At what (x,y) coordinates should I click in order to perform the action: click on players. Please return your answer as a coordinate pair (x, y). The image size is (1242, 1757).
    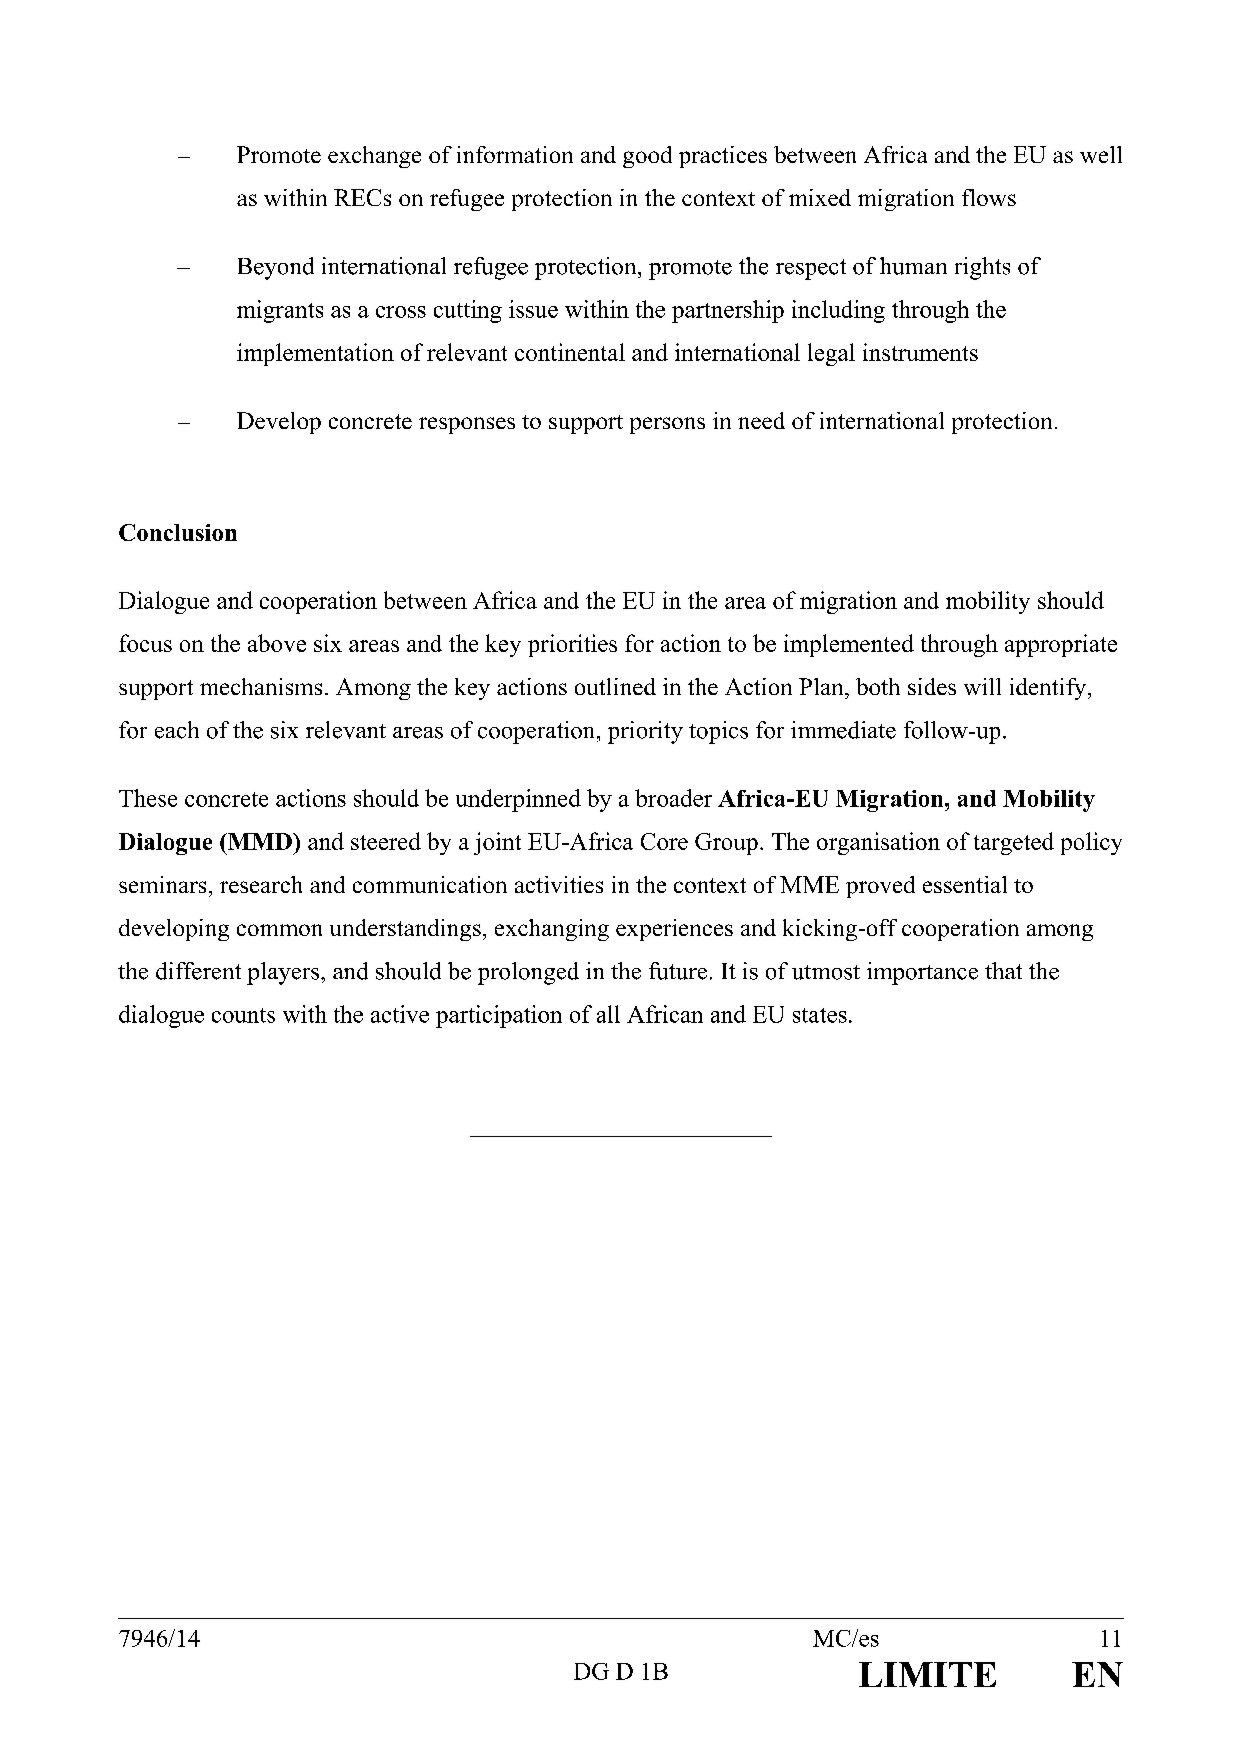
    Looking at the image, I should click on (284, 973).
